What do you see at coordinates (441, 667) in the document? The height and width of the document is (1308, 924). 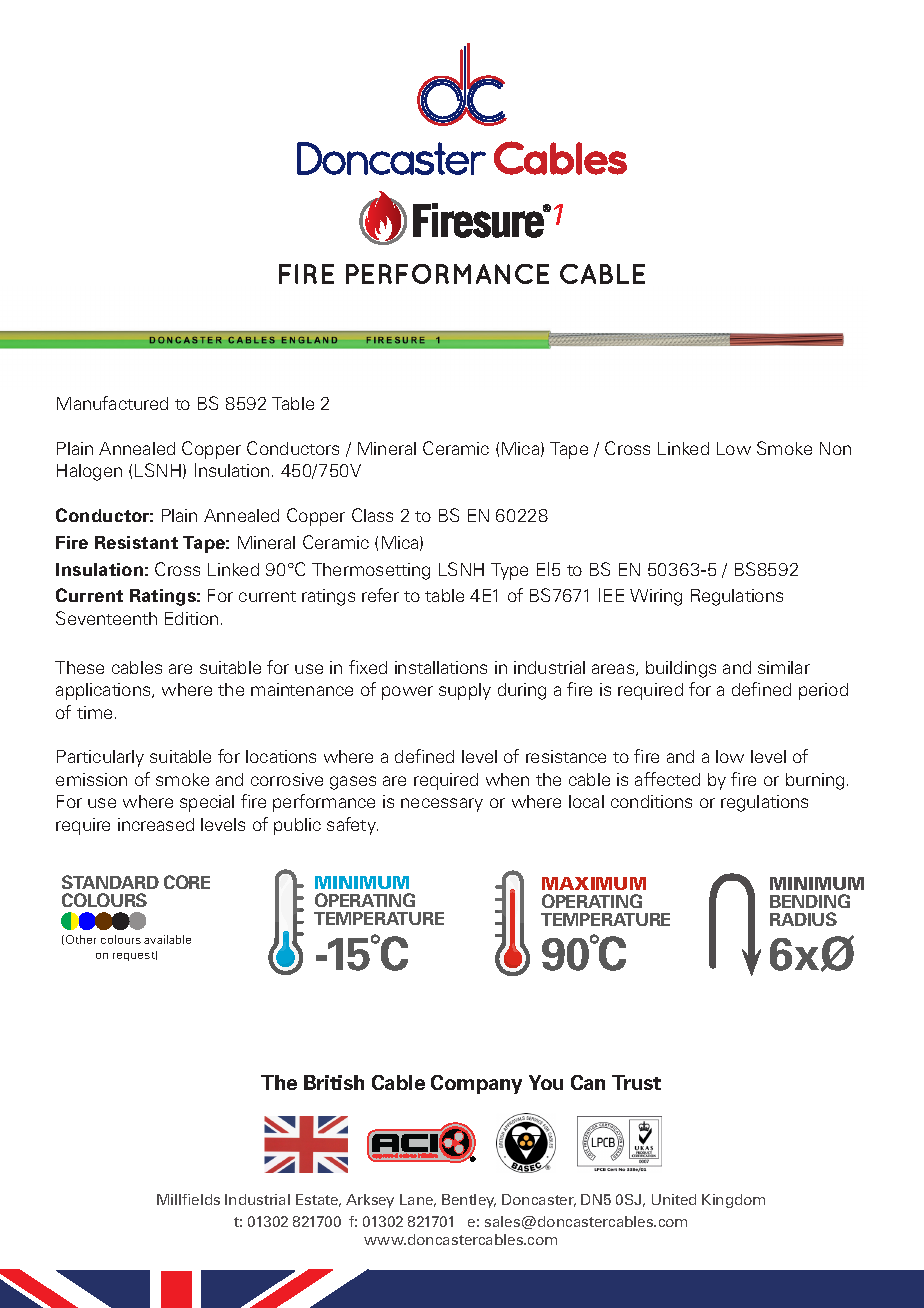 I see `installations` at bounding box center [441, 667].
